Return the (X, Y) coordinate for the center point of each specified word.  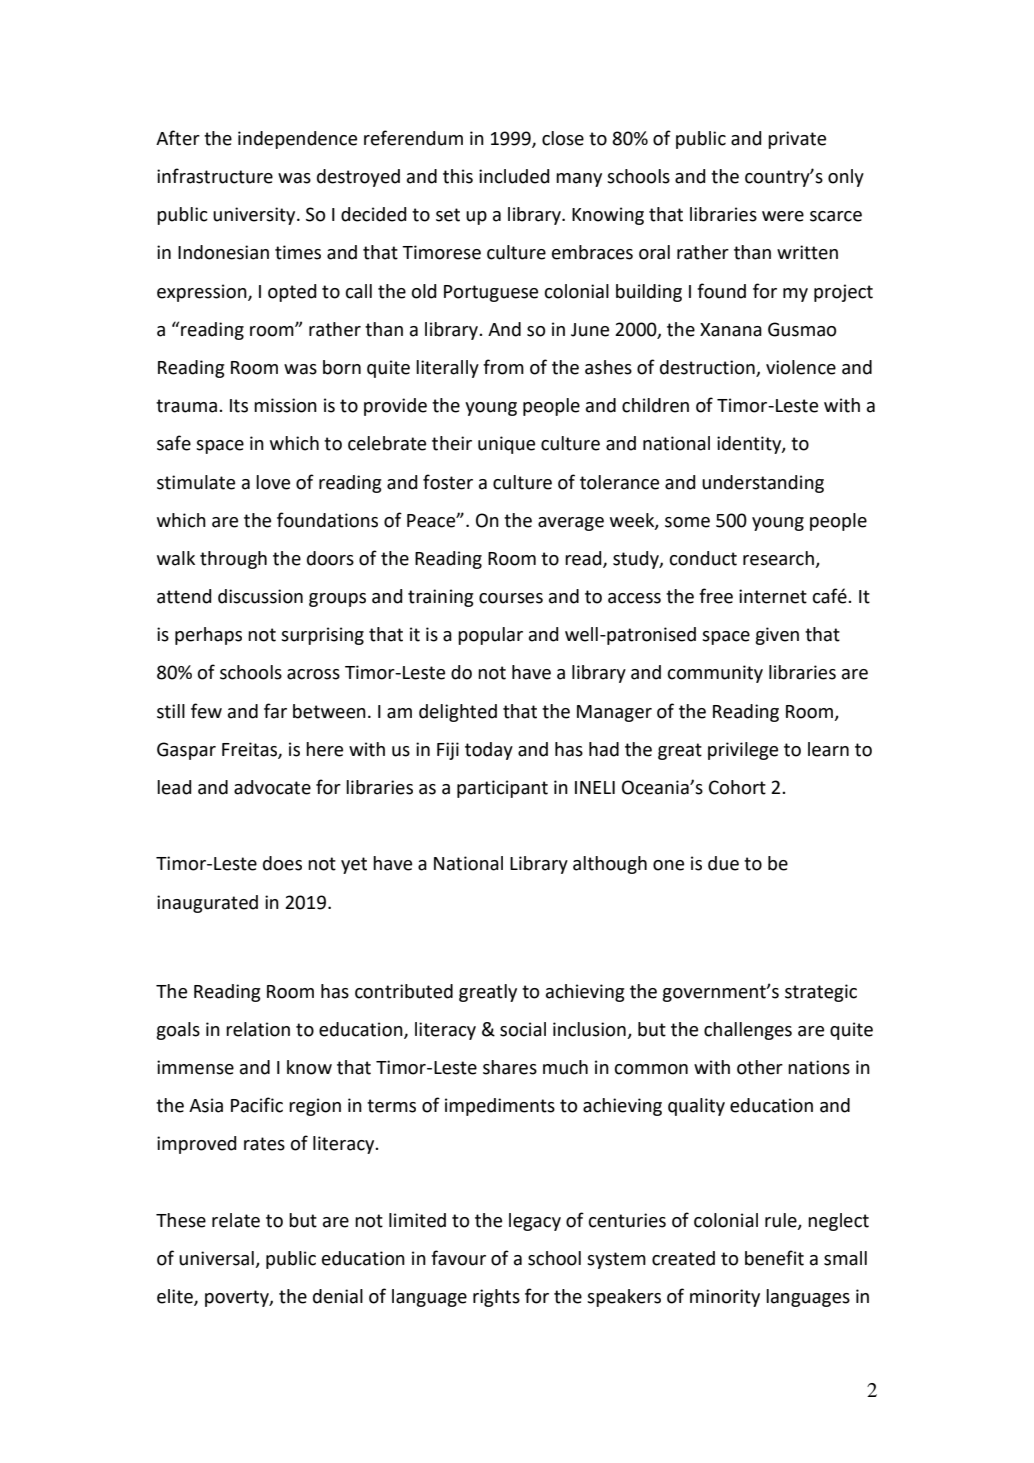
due (723, 863)
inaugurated (207, 904)
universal (217, 1259)
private (797, 140)
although (610, 865)
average (571, 524)
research (779, 559)
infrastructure (215, 176)
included (514, 176)
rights (496, 1298)
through (233, 560)
